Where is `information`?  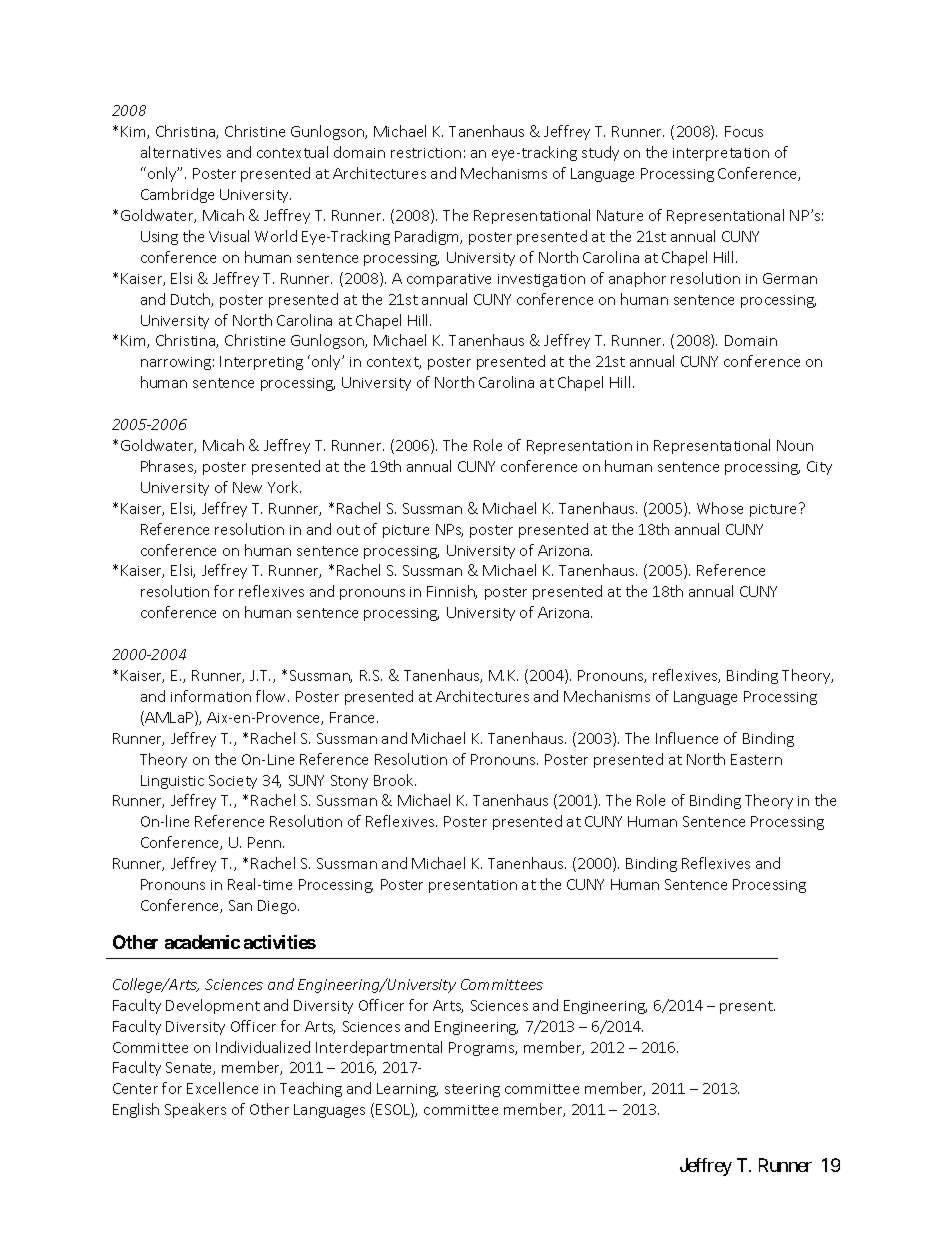 information is located at coordinates (211, 696).
